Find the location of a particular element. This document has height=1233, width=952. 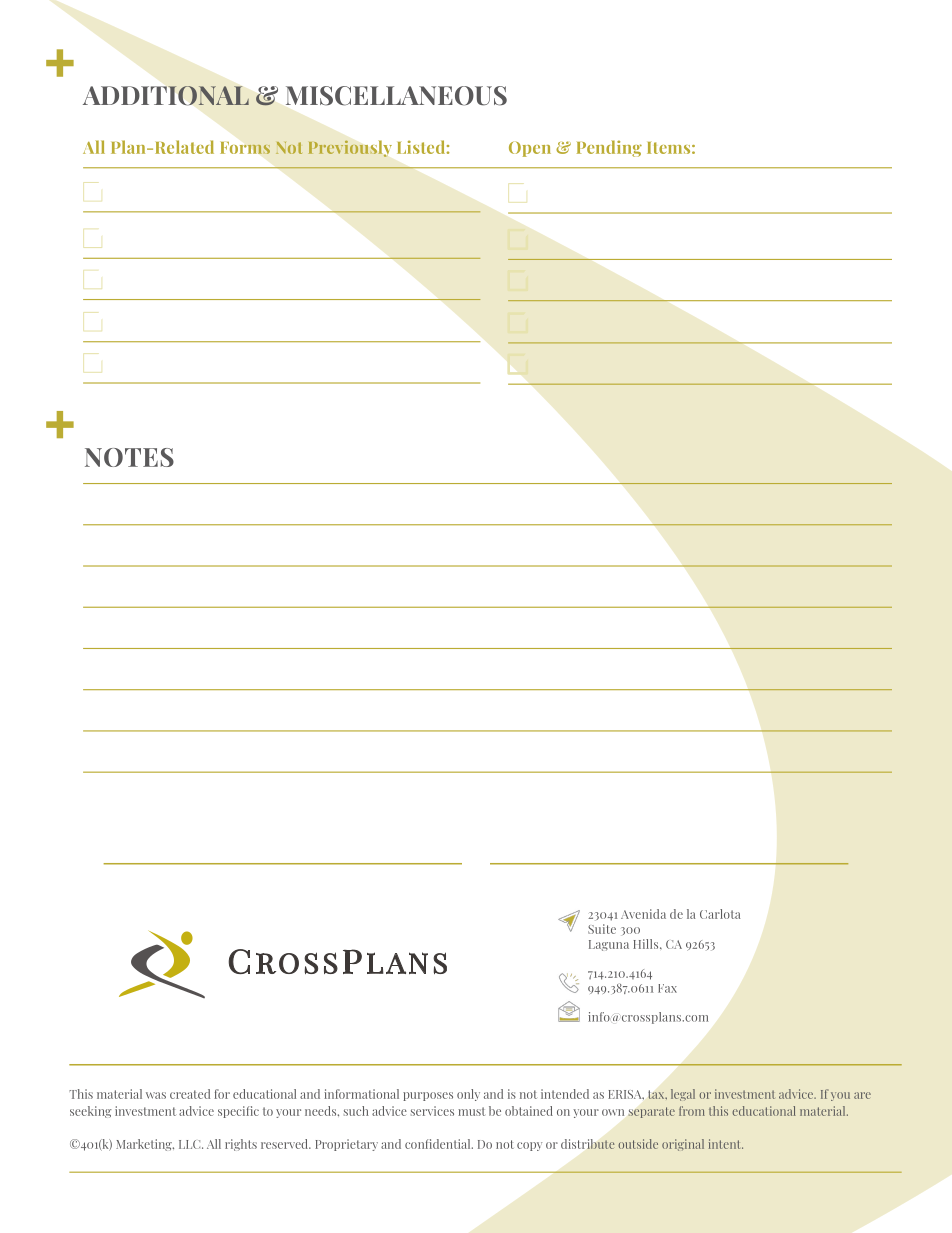

Previously is located at coordinates (350, 149).
